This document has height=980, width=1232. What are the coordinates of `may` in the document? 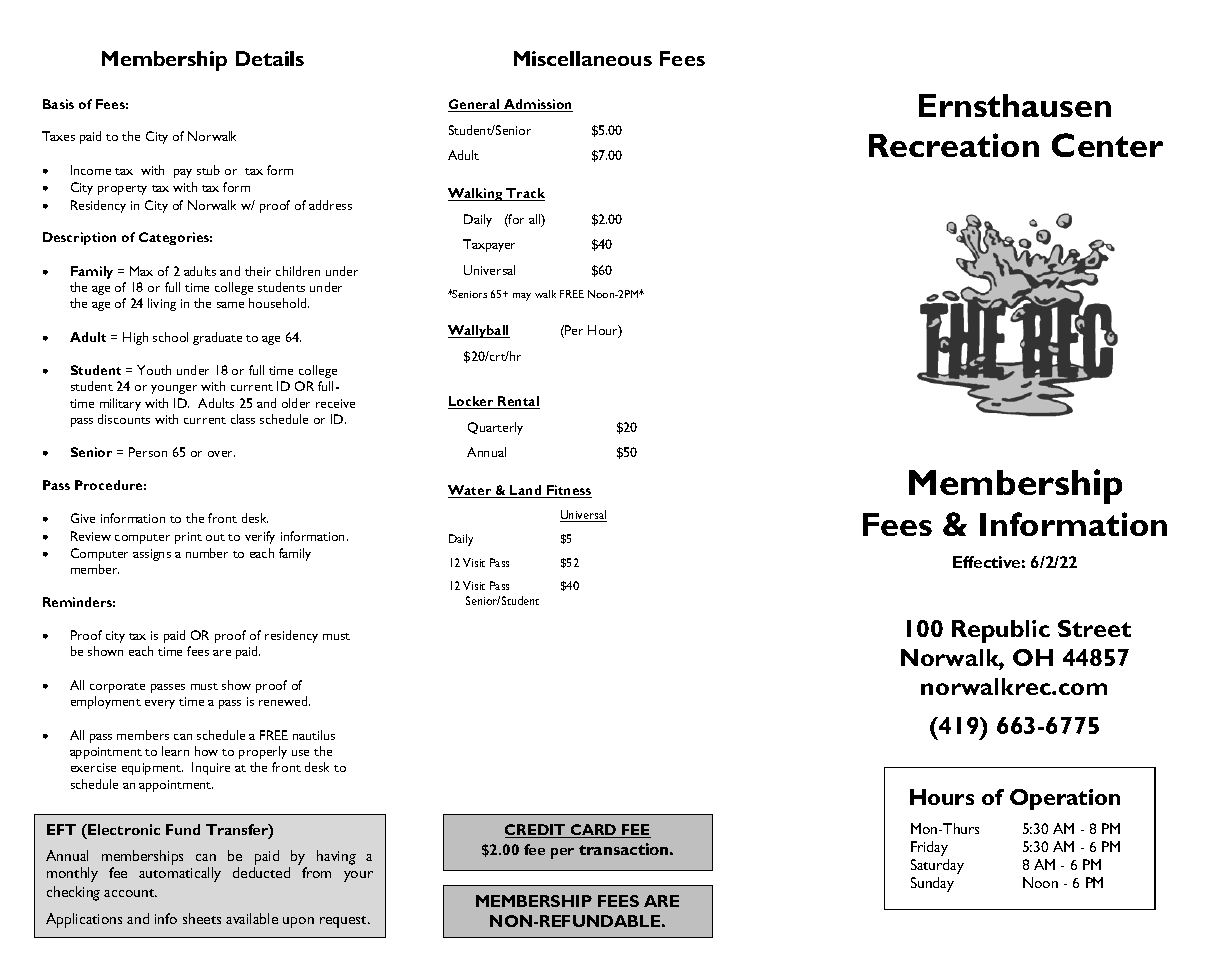 It's located at (522, 297).
